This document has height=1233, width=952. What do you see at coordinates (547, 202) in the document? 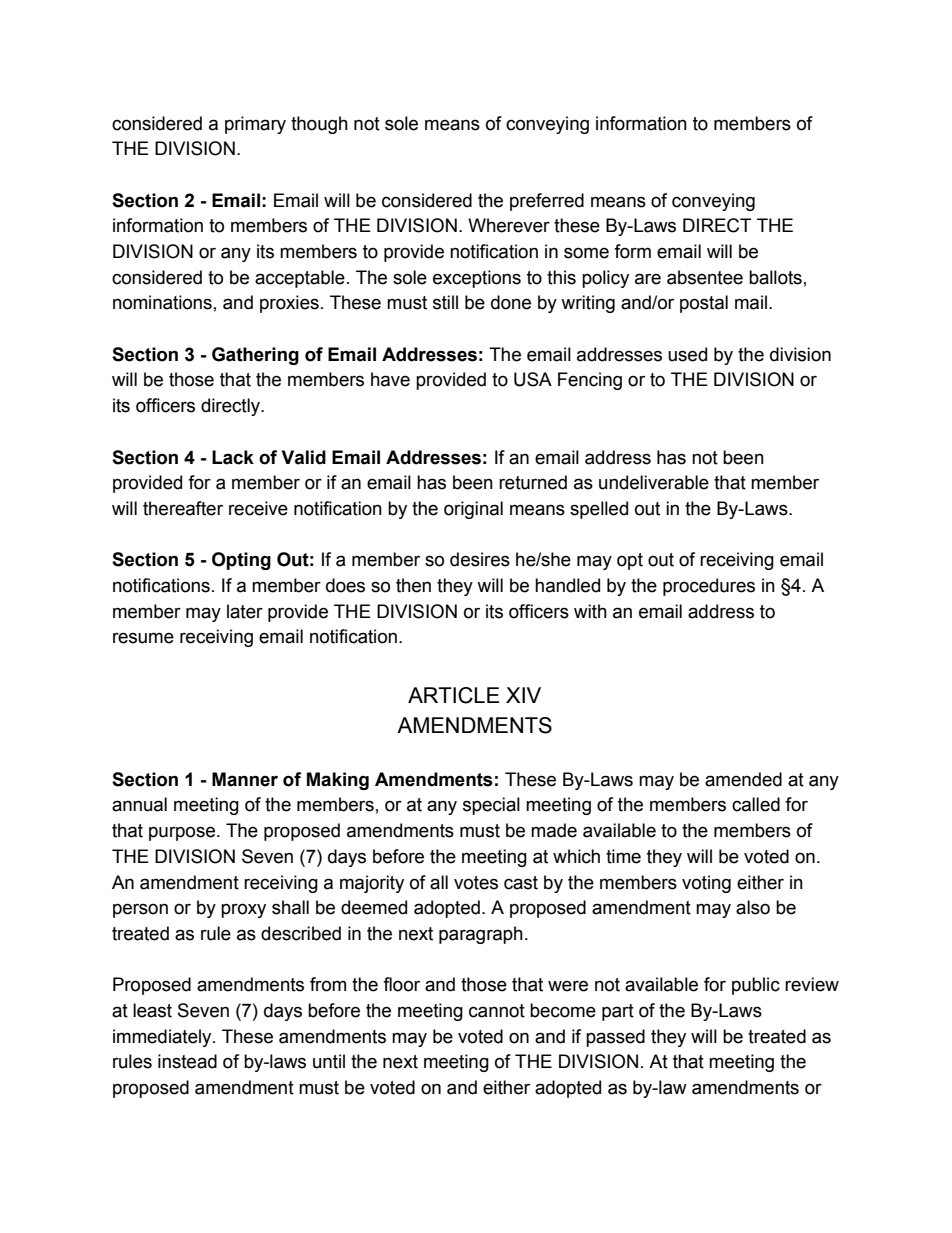
I see `preferred` at bounding box center [547, 202].
